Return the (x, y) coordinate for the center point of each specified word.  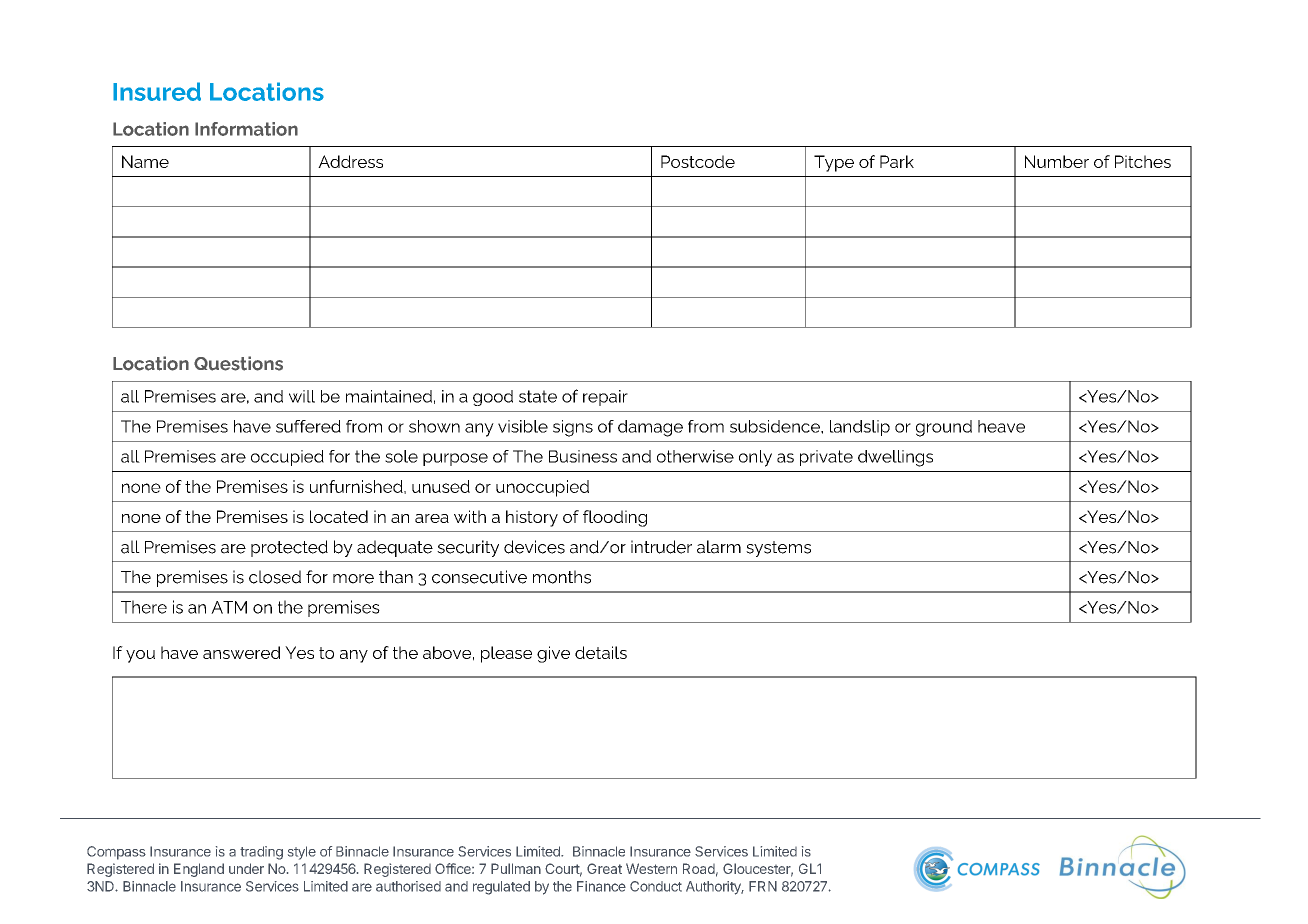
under (246, 868)
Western (651, 868)
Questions (238, 363)
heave (1001, 426)
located (339, 516)
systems (778, 549)
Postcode (698, 161)
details (601, 652)
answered (241, 652)
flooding (615, 518)
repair (605, 398)
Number (1057, 161)
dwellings (895, 458)
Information (246, 129)
